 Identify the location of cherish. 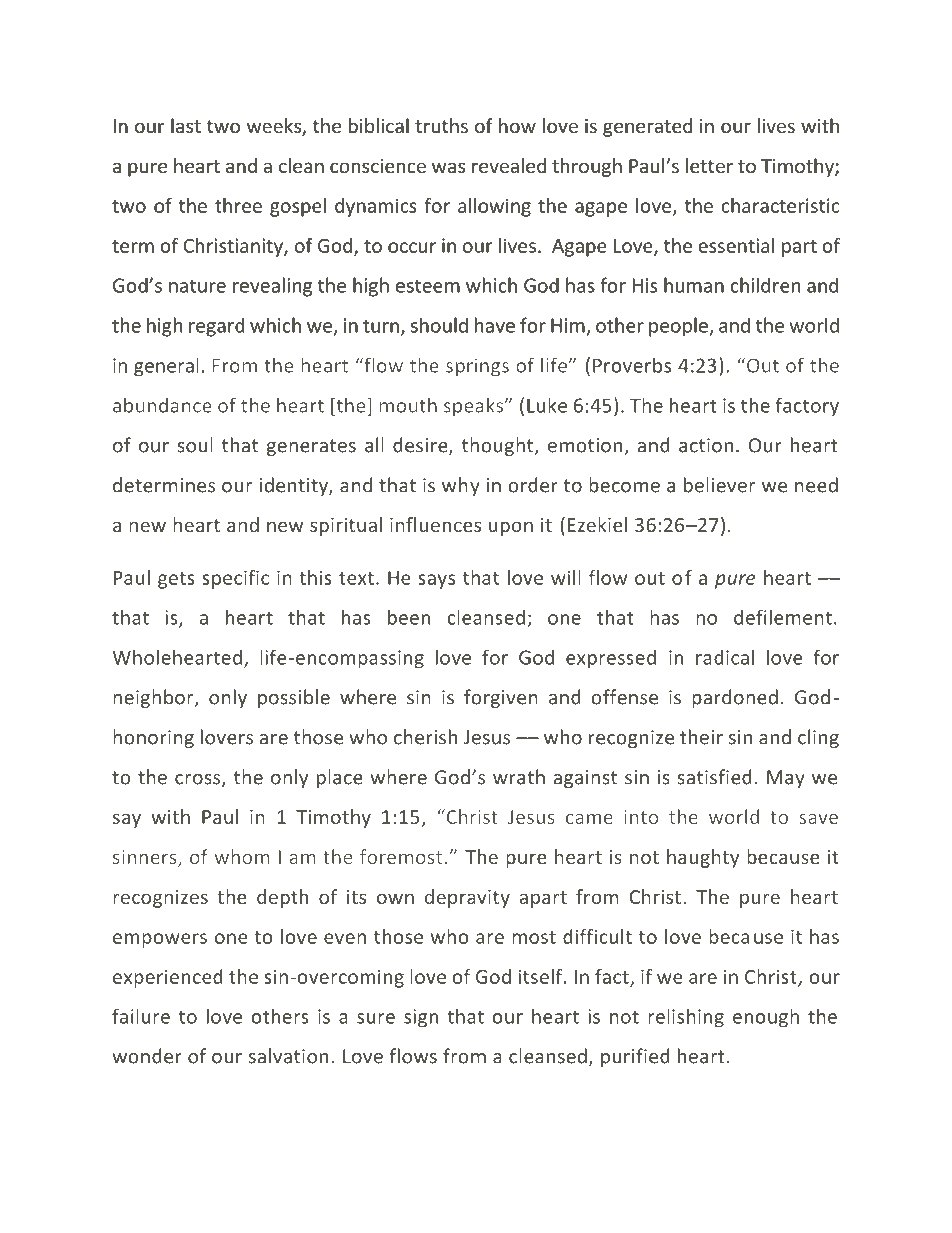
(425, 737).
